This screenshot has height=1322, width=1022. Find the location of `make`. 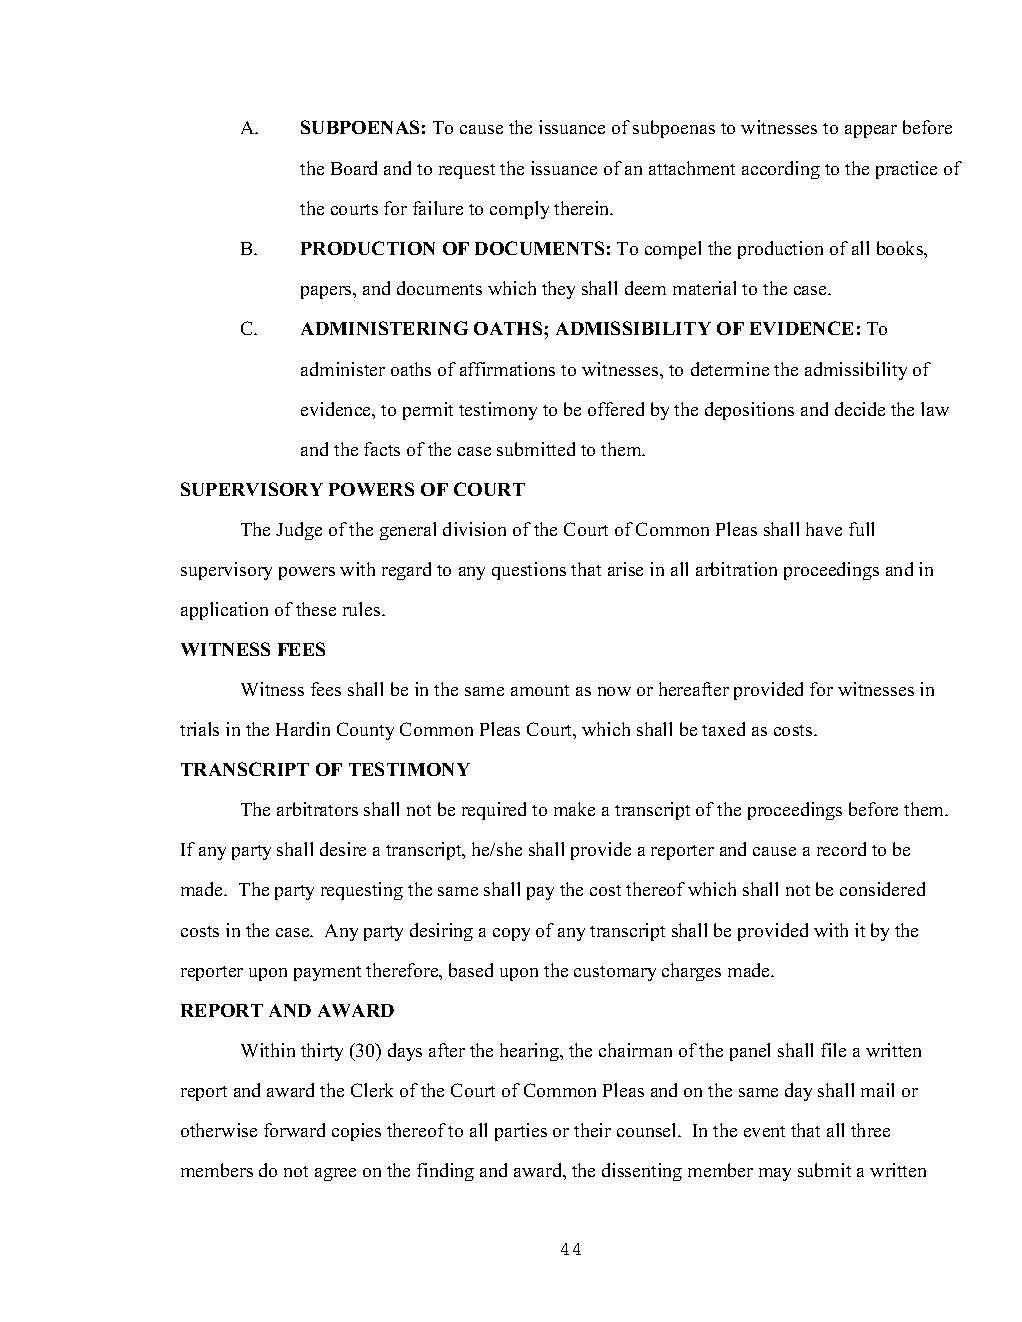

make is located at coordinates (574, 809).
